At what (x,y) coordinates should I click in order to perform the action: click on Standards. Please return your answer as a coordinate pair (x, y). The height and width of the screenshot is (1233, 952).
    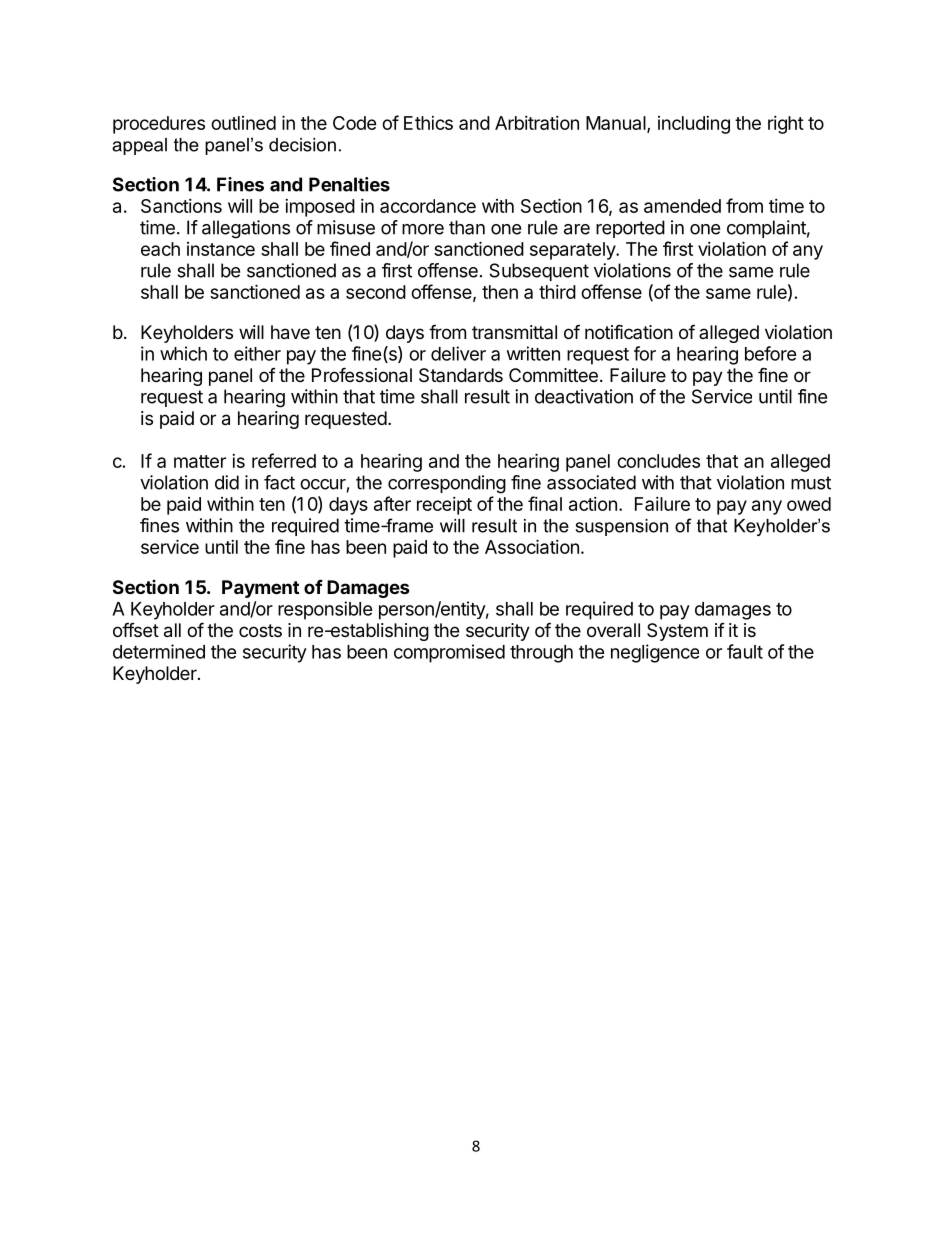
    Looking at the image, I should click on (461, 375).
